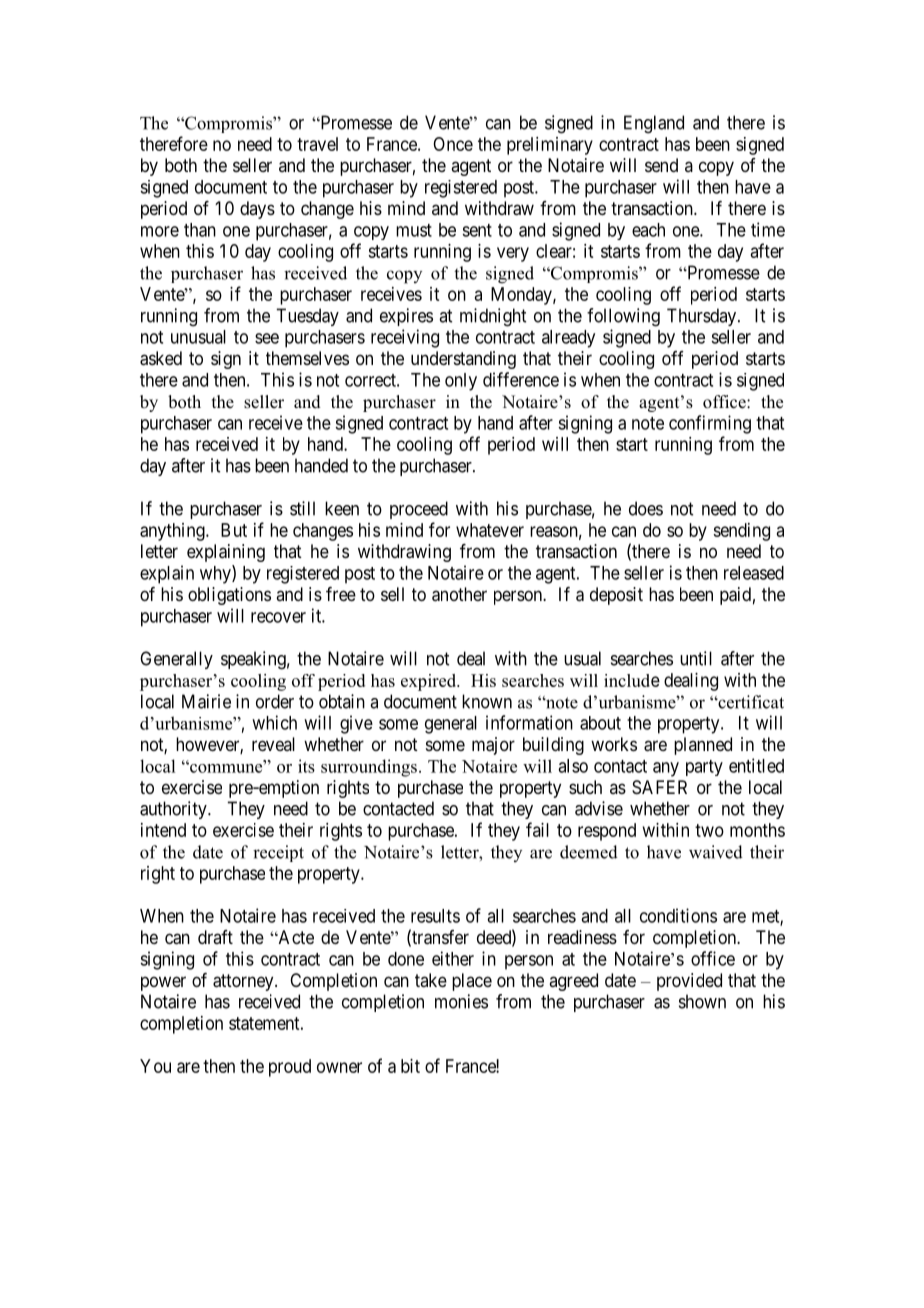 The width and height of the screenshot is (924, 1308). I want to click on another, so click(459, 594).
